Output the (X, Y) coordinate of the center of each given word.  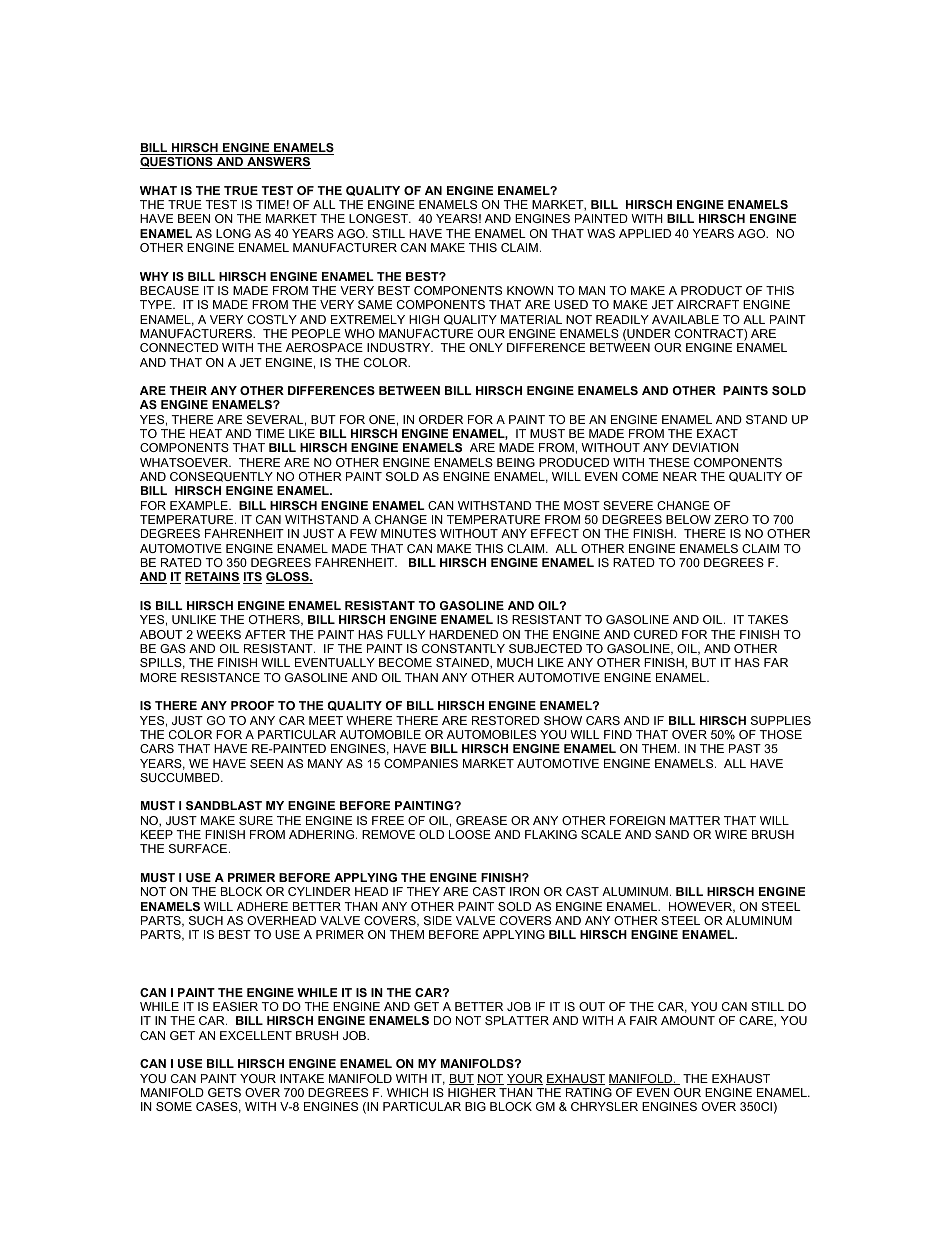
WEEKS (218, 634)
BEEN (194, 218)
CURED (656, 634)
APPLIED (645, 233)
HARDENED (463, 634)
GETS (224, 1092)
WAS (601, 233)
